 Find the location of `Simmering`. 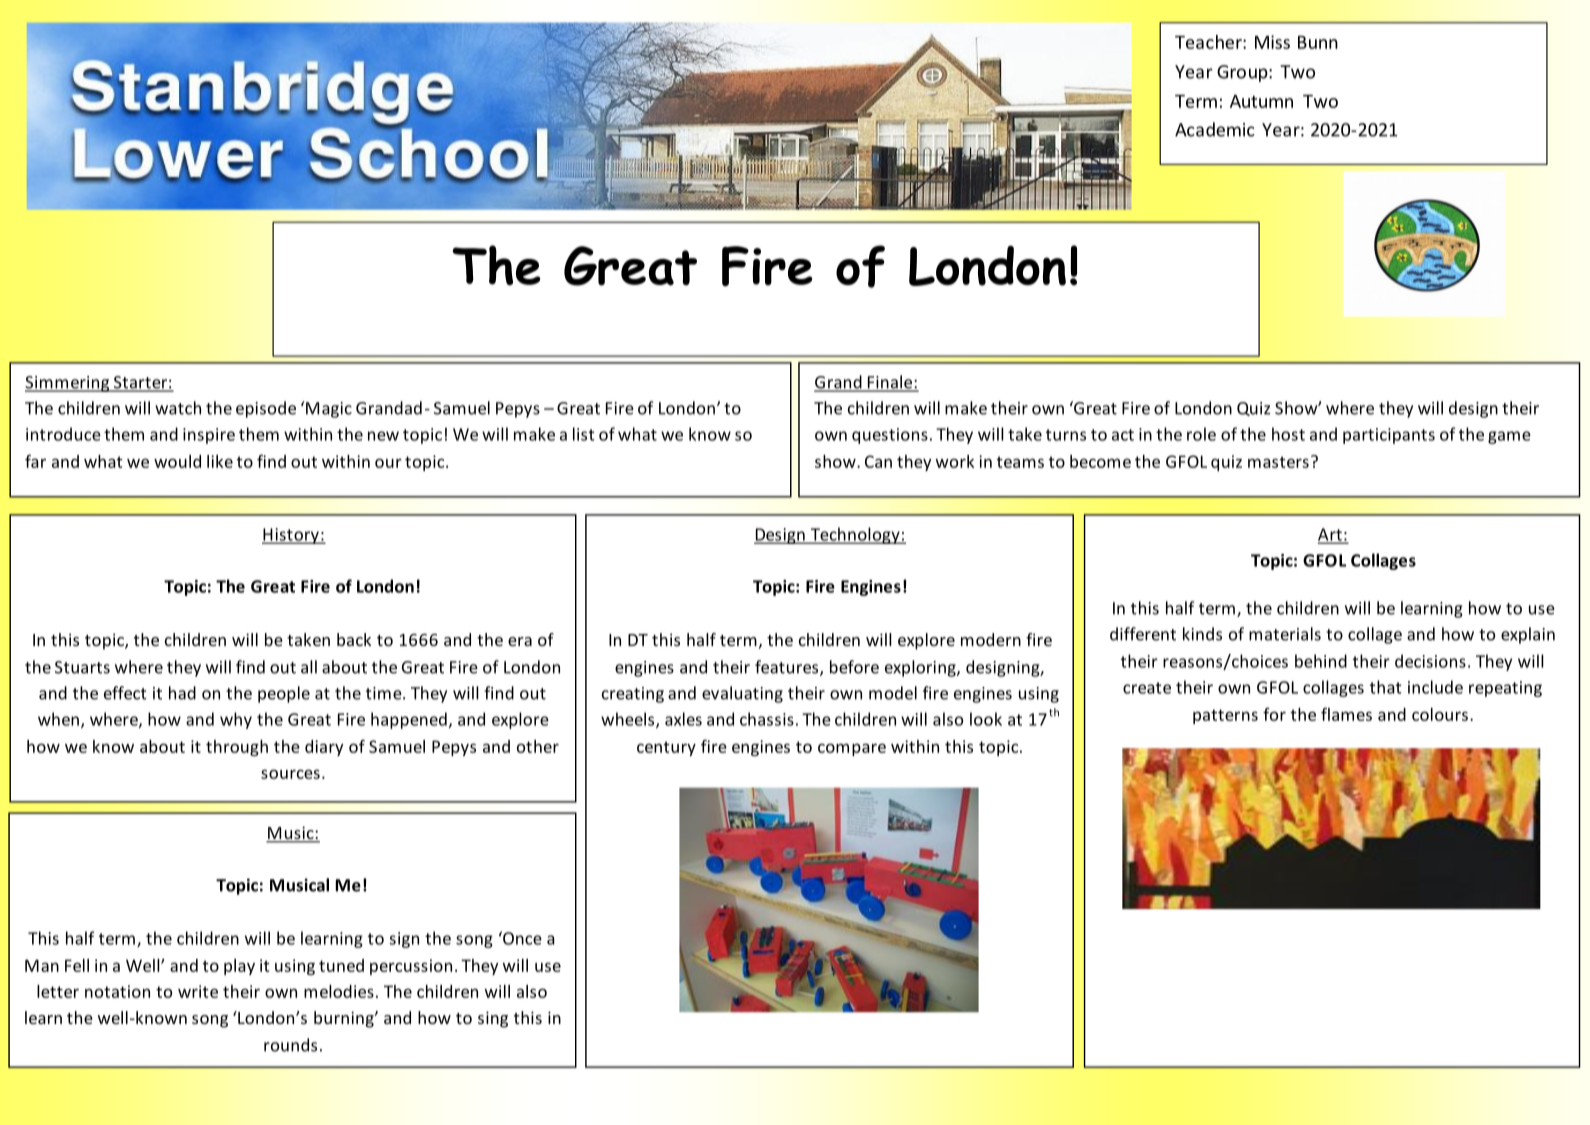

Simmering is located at coordinates (68, 384).
